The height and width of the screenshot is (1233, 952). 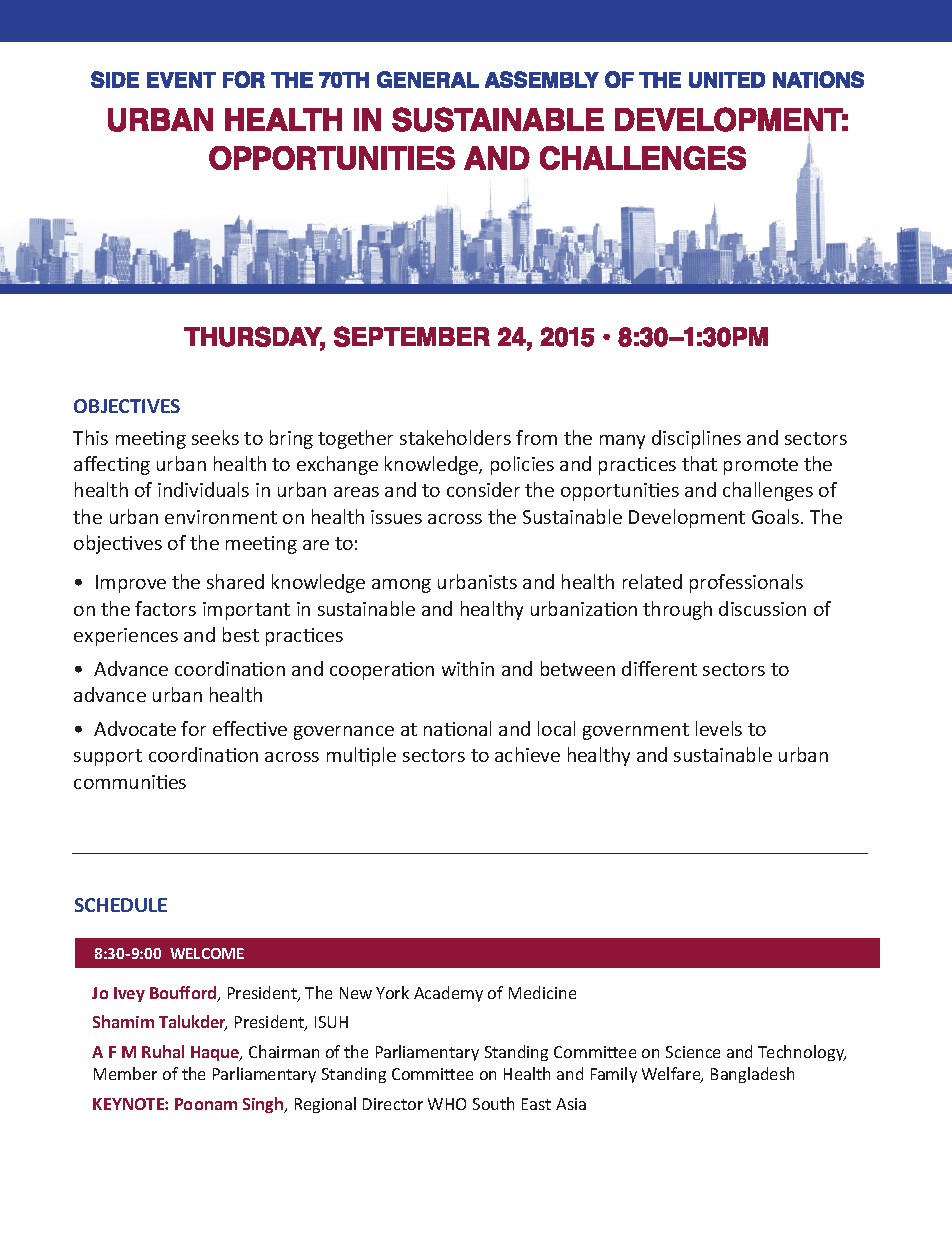 What do you see at coordinates (455, 437) in the screenshot?
I see `stakeholders` at bounding box center [455, 437].
